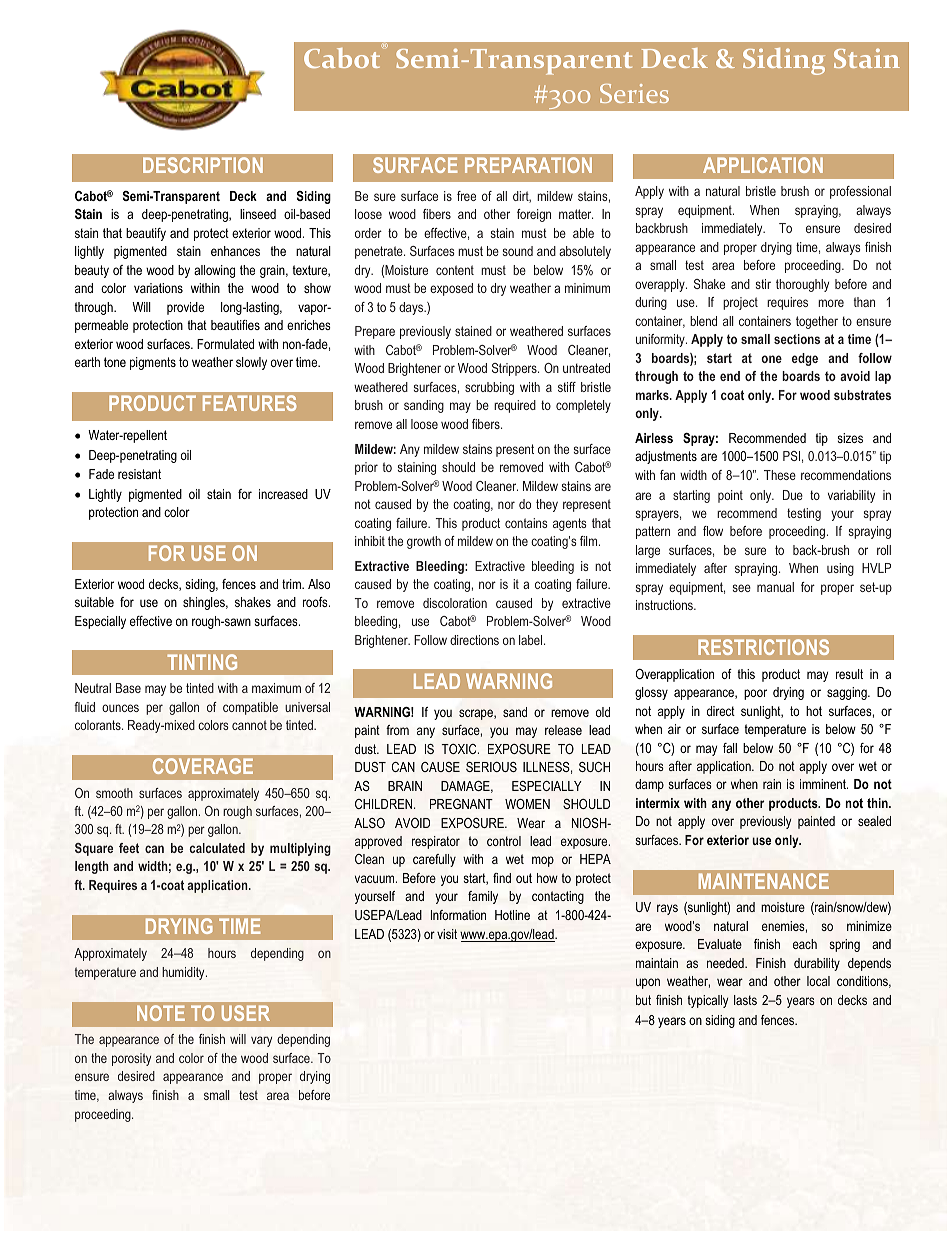 The width and height of the image is (952, 1233). I want to click on scrape, so click(477, 714).
